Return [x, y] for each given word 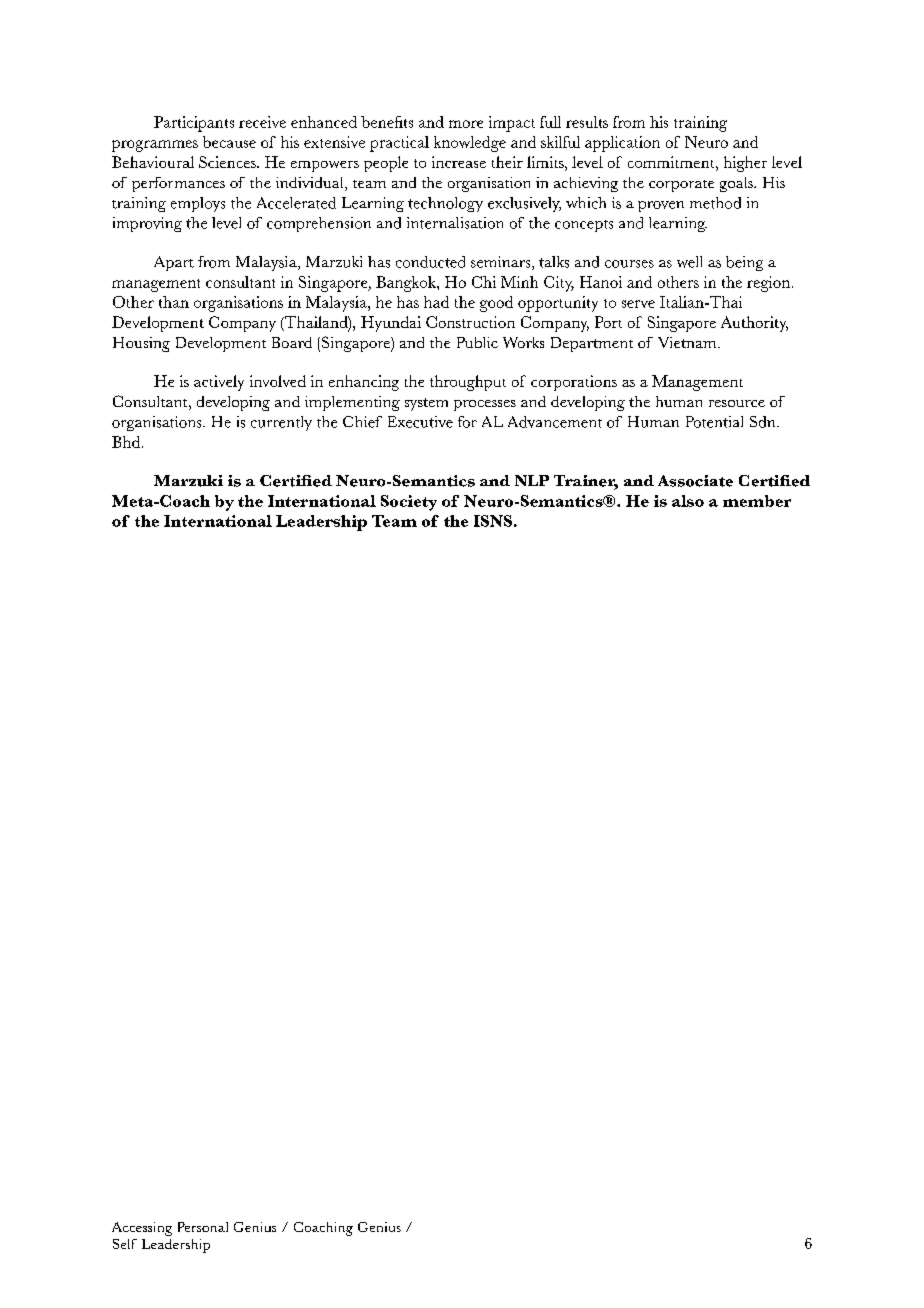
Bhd [127, 442]
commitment [672, 162]
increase [459, 162]
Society [409, 503]
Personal [203, 1227]
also [688, 501]
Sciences [228, 162]
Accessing [142, 1229]
